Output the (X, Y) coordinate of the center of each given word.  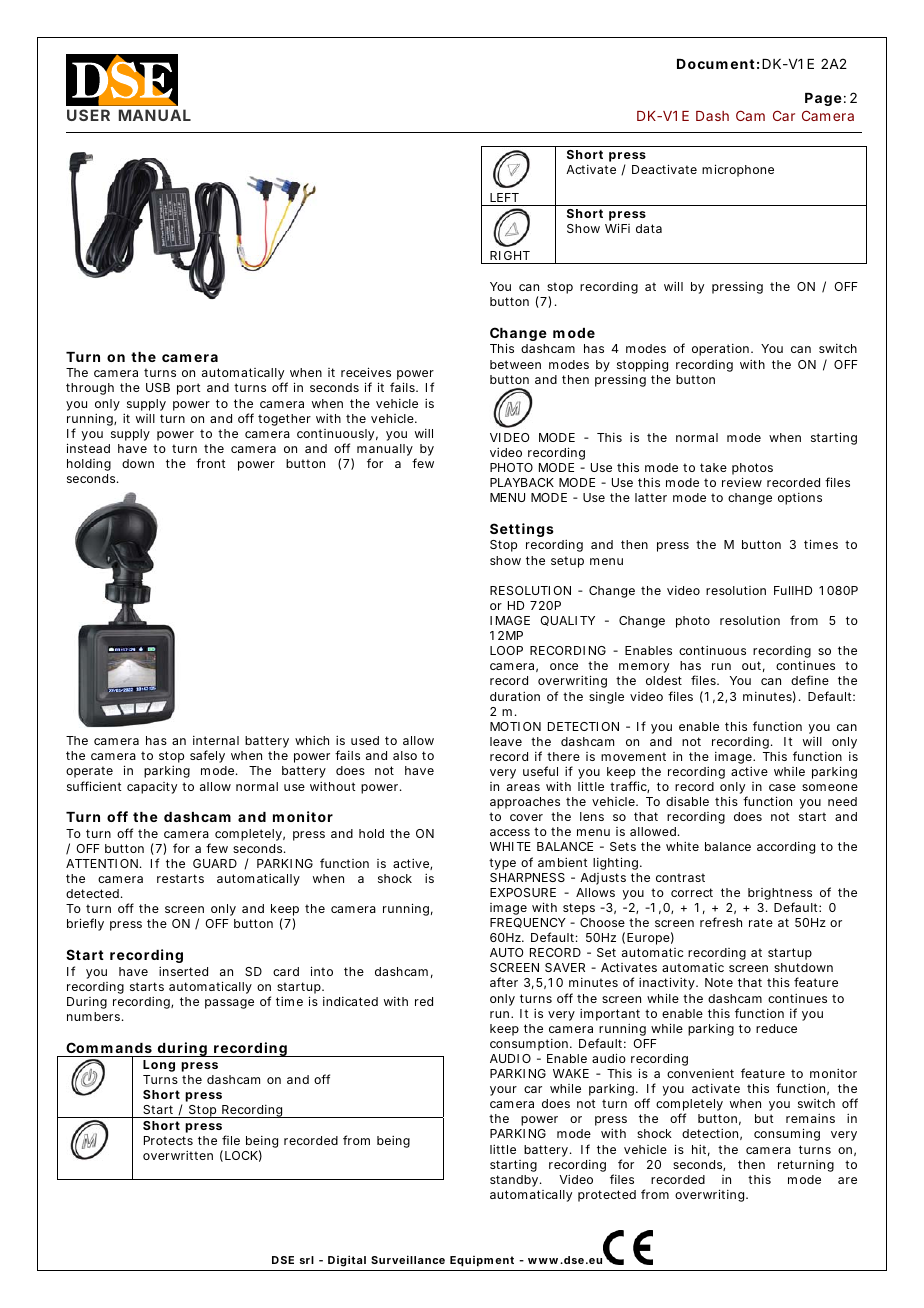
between (515, 364)
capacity (152, 788)
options (800, 499)
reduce (776, 1028)
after (504, 982)
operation (722, 350)
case (782, 787)
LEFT (504, 197)
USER (88, 115)
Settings (522, 530)
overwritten (178, 1155)
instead (88, 448)
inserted (183, 971)
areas (523, 787)
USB (158, 387)
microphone (738, 170)
